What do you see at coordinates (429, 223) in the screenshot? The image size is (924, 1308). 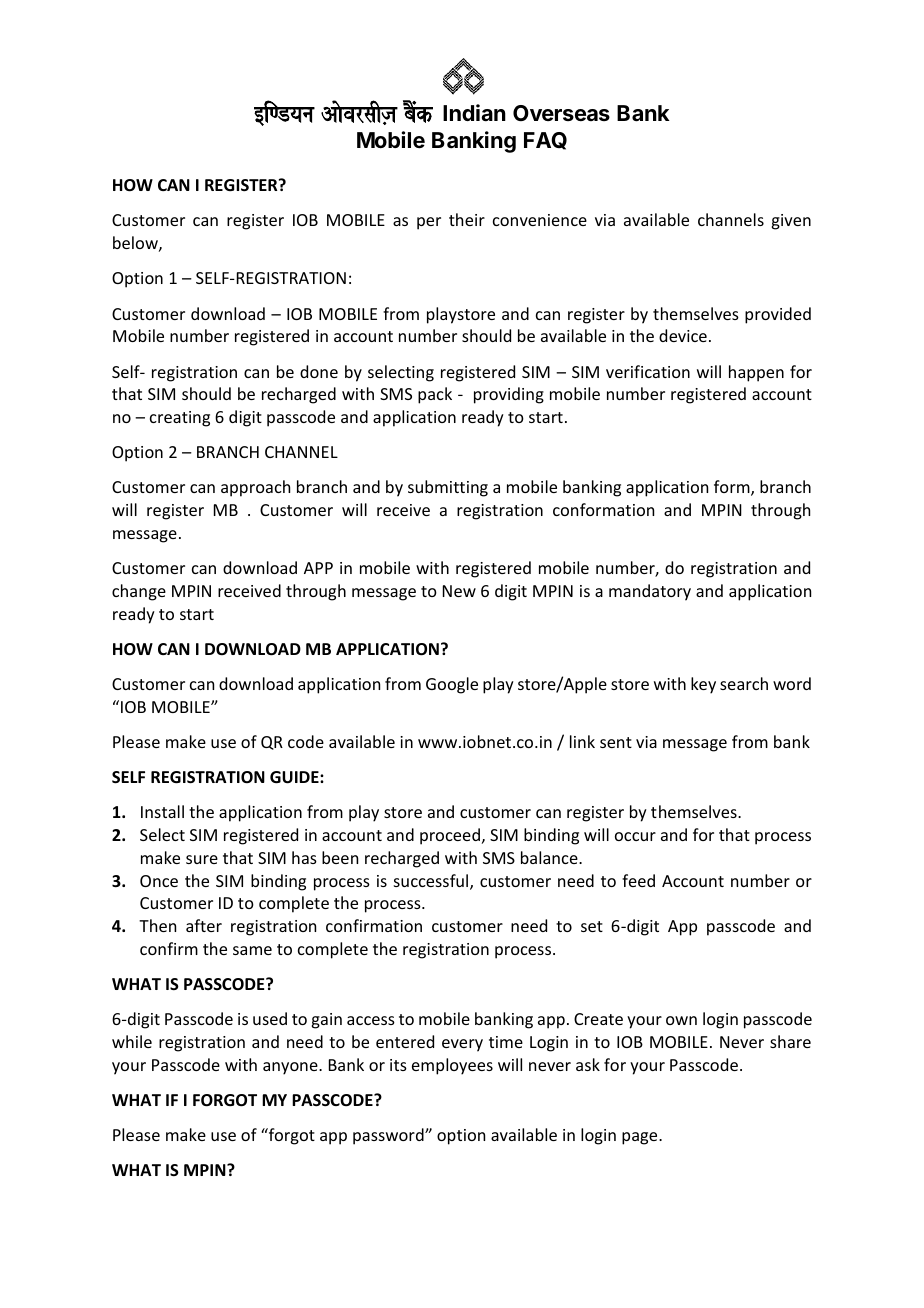 I see `per` at bounding box center [429, 223].
